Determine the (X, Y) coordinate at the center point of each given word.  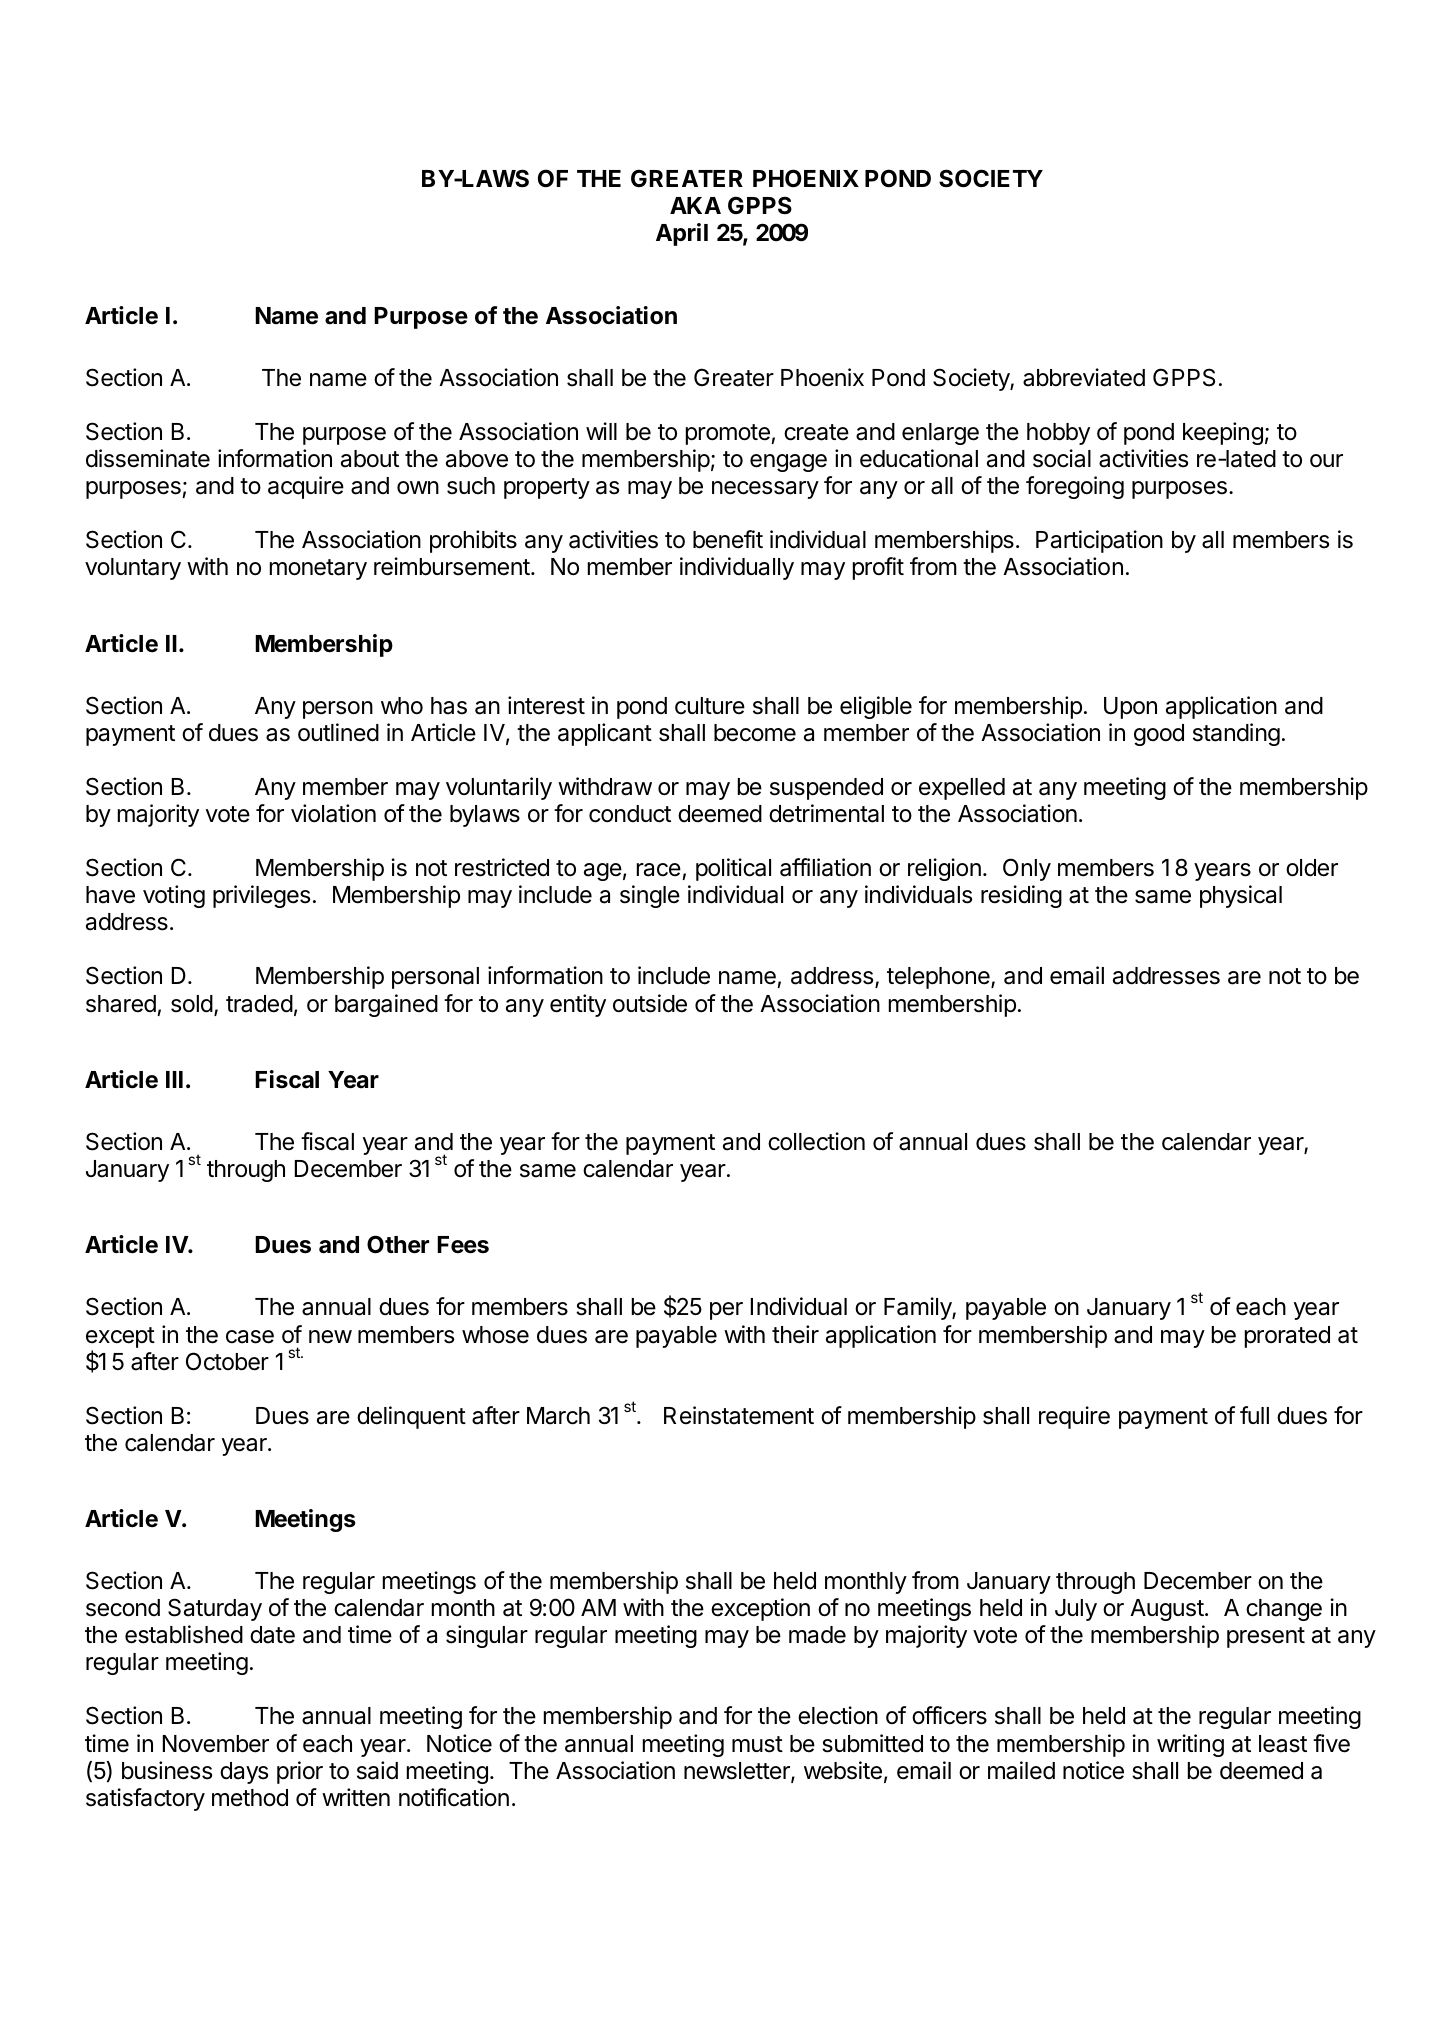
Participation (1099, 541)
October (227, 1361)
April (682, 234)
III (174, 1079)
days (244, 1773)
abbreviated (1084, 377)
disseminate (148, 458)
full (1254, 1415)
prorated (1287, 1337)
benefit (728, 539)
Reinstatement (739, 1415)
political (733, 869)
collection (816, 1141)
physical (1241, 896)
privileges (261, 896)
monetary (318, 569)
